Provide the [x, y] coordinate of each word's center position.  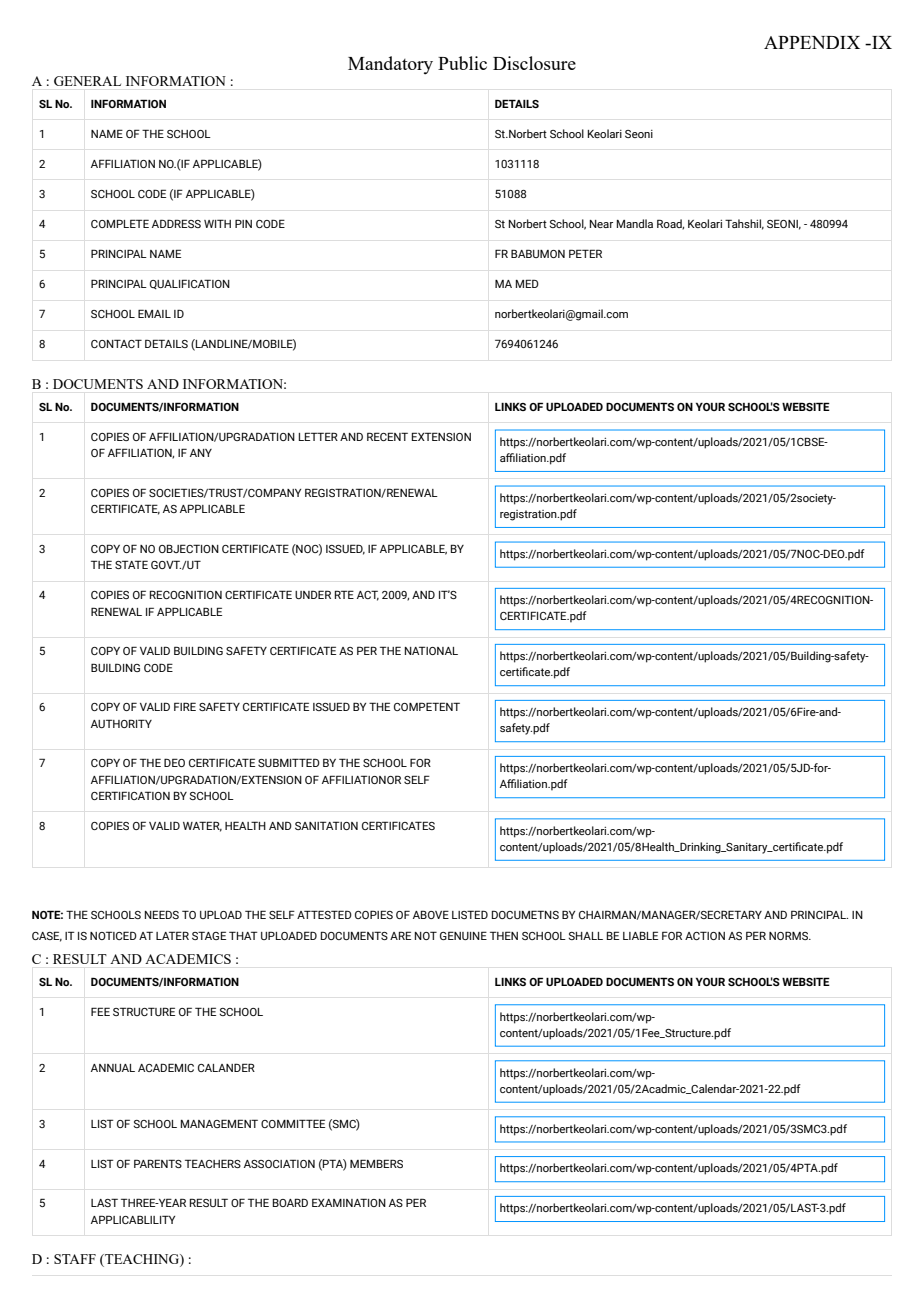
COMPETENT [427, 706]
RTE [344, 594]
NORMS [789, 935]
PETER [585, 253]
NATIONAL [431, 650]
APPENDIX [812, 42]
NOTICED [113, 935]
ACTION [705, 935]
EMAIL [154, 313]
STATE [131, 564]
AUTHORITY [121, 723]
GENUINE [463, 935]
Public [462, 63]
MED [527, 283]
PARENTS [158, 1163]
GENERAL [87, 81]
